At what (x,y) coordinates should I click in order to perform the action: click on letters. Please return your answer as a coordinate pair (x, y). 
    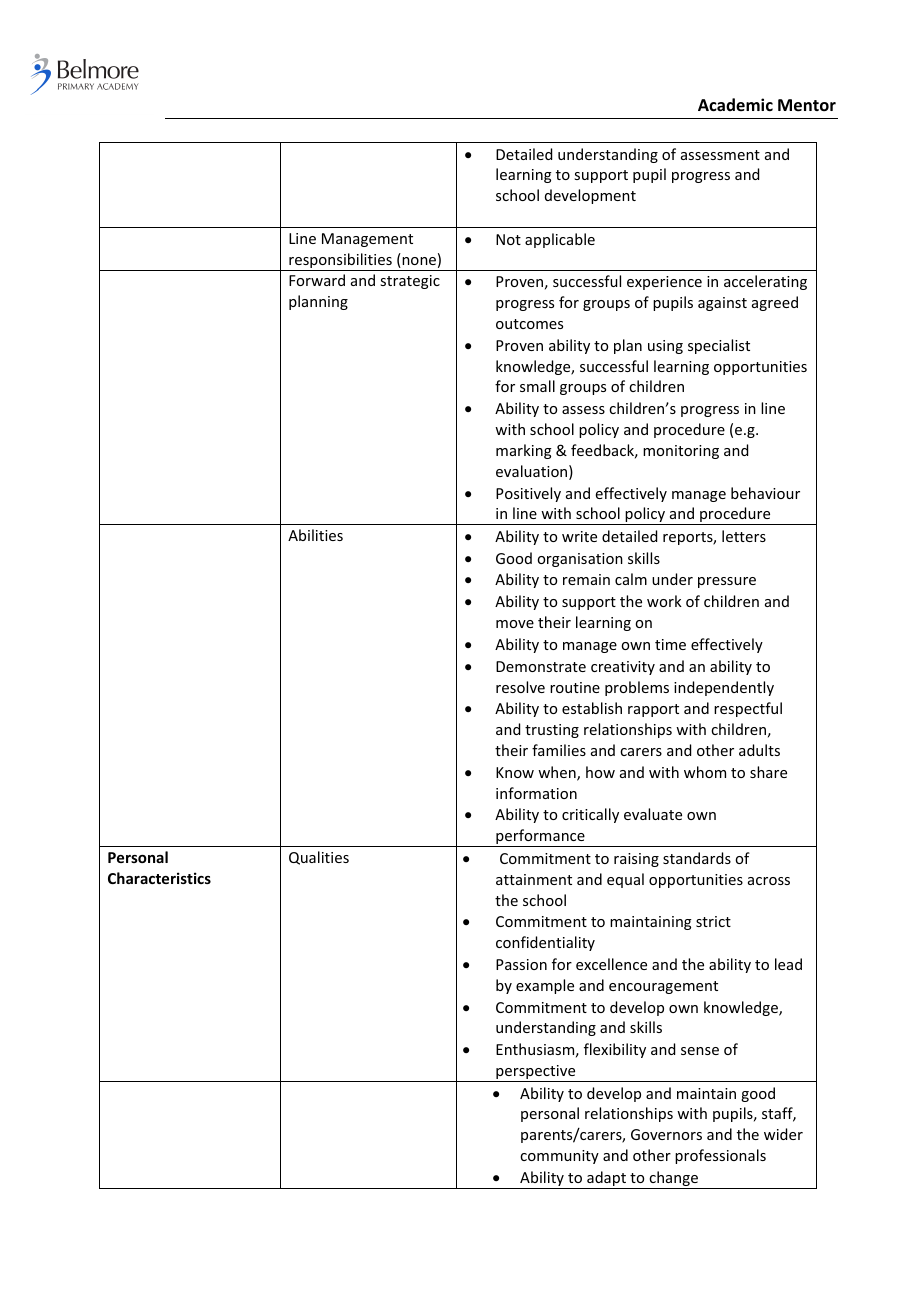
    Looking at the image, I should click on (744, 536).
